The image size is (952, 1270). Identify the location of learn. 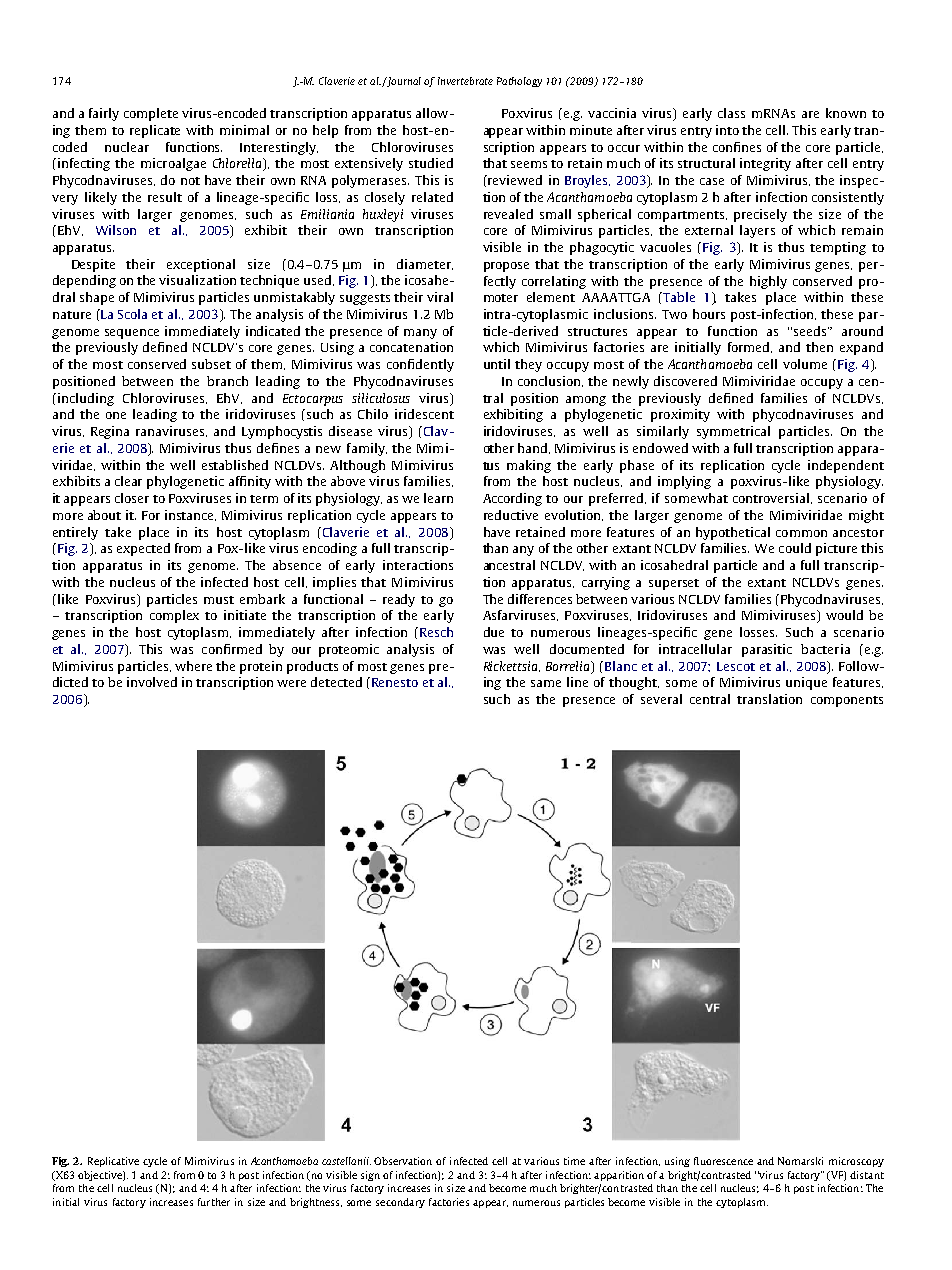
(438, 498).
